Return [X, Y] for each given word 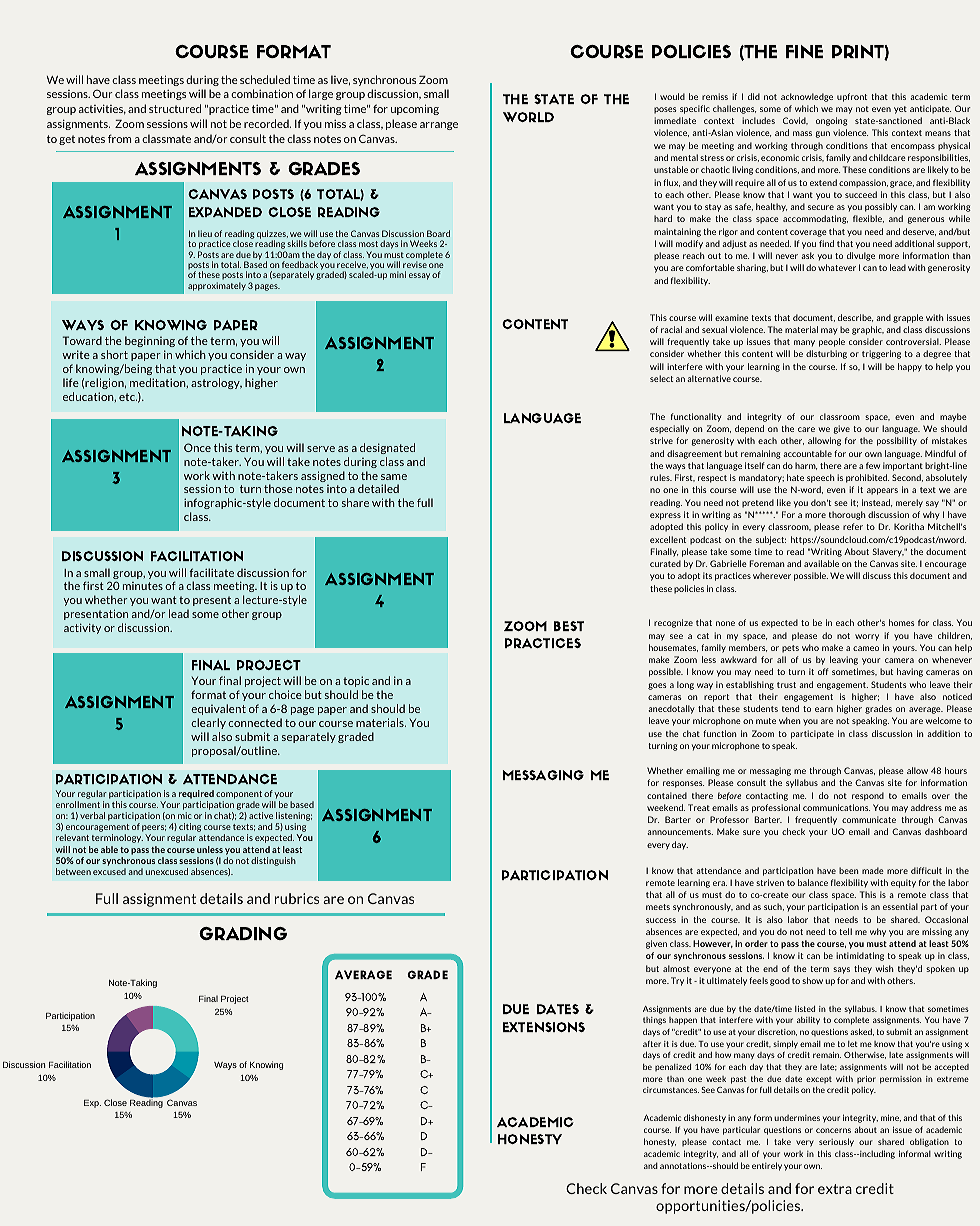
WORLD [528, 117]
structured [175, 108]
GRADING [243, 933]
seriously [836, 1142]
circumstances [671, 1090]
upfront [852, 97]
